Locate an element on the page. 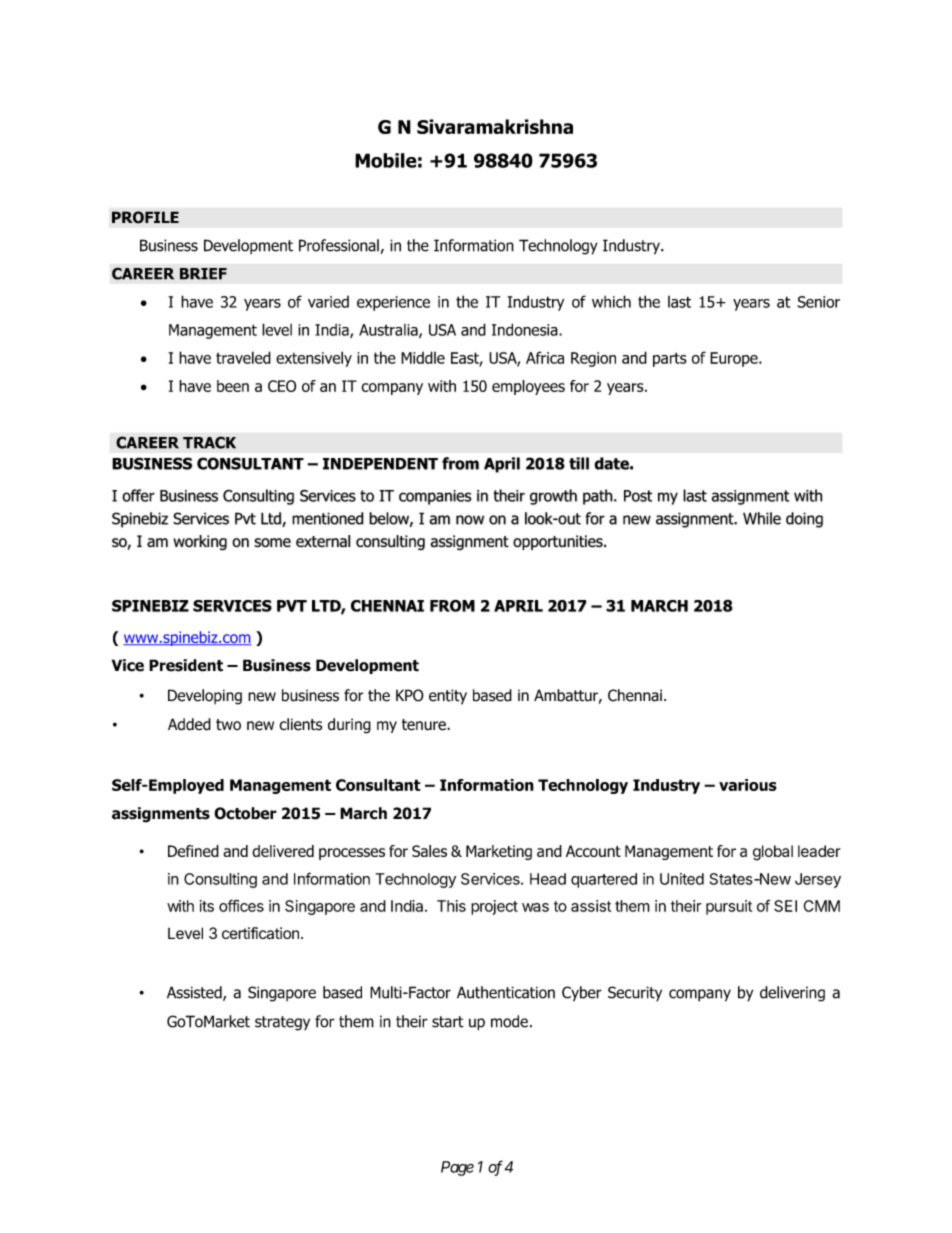 The image size is (952, 1233). entity is located at coordinates (448, 697).
